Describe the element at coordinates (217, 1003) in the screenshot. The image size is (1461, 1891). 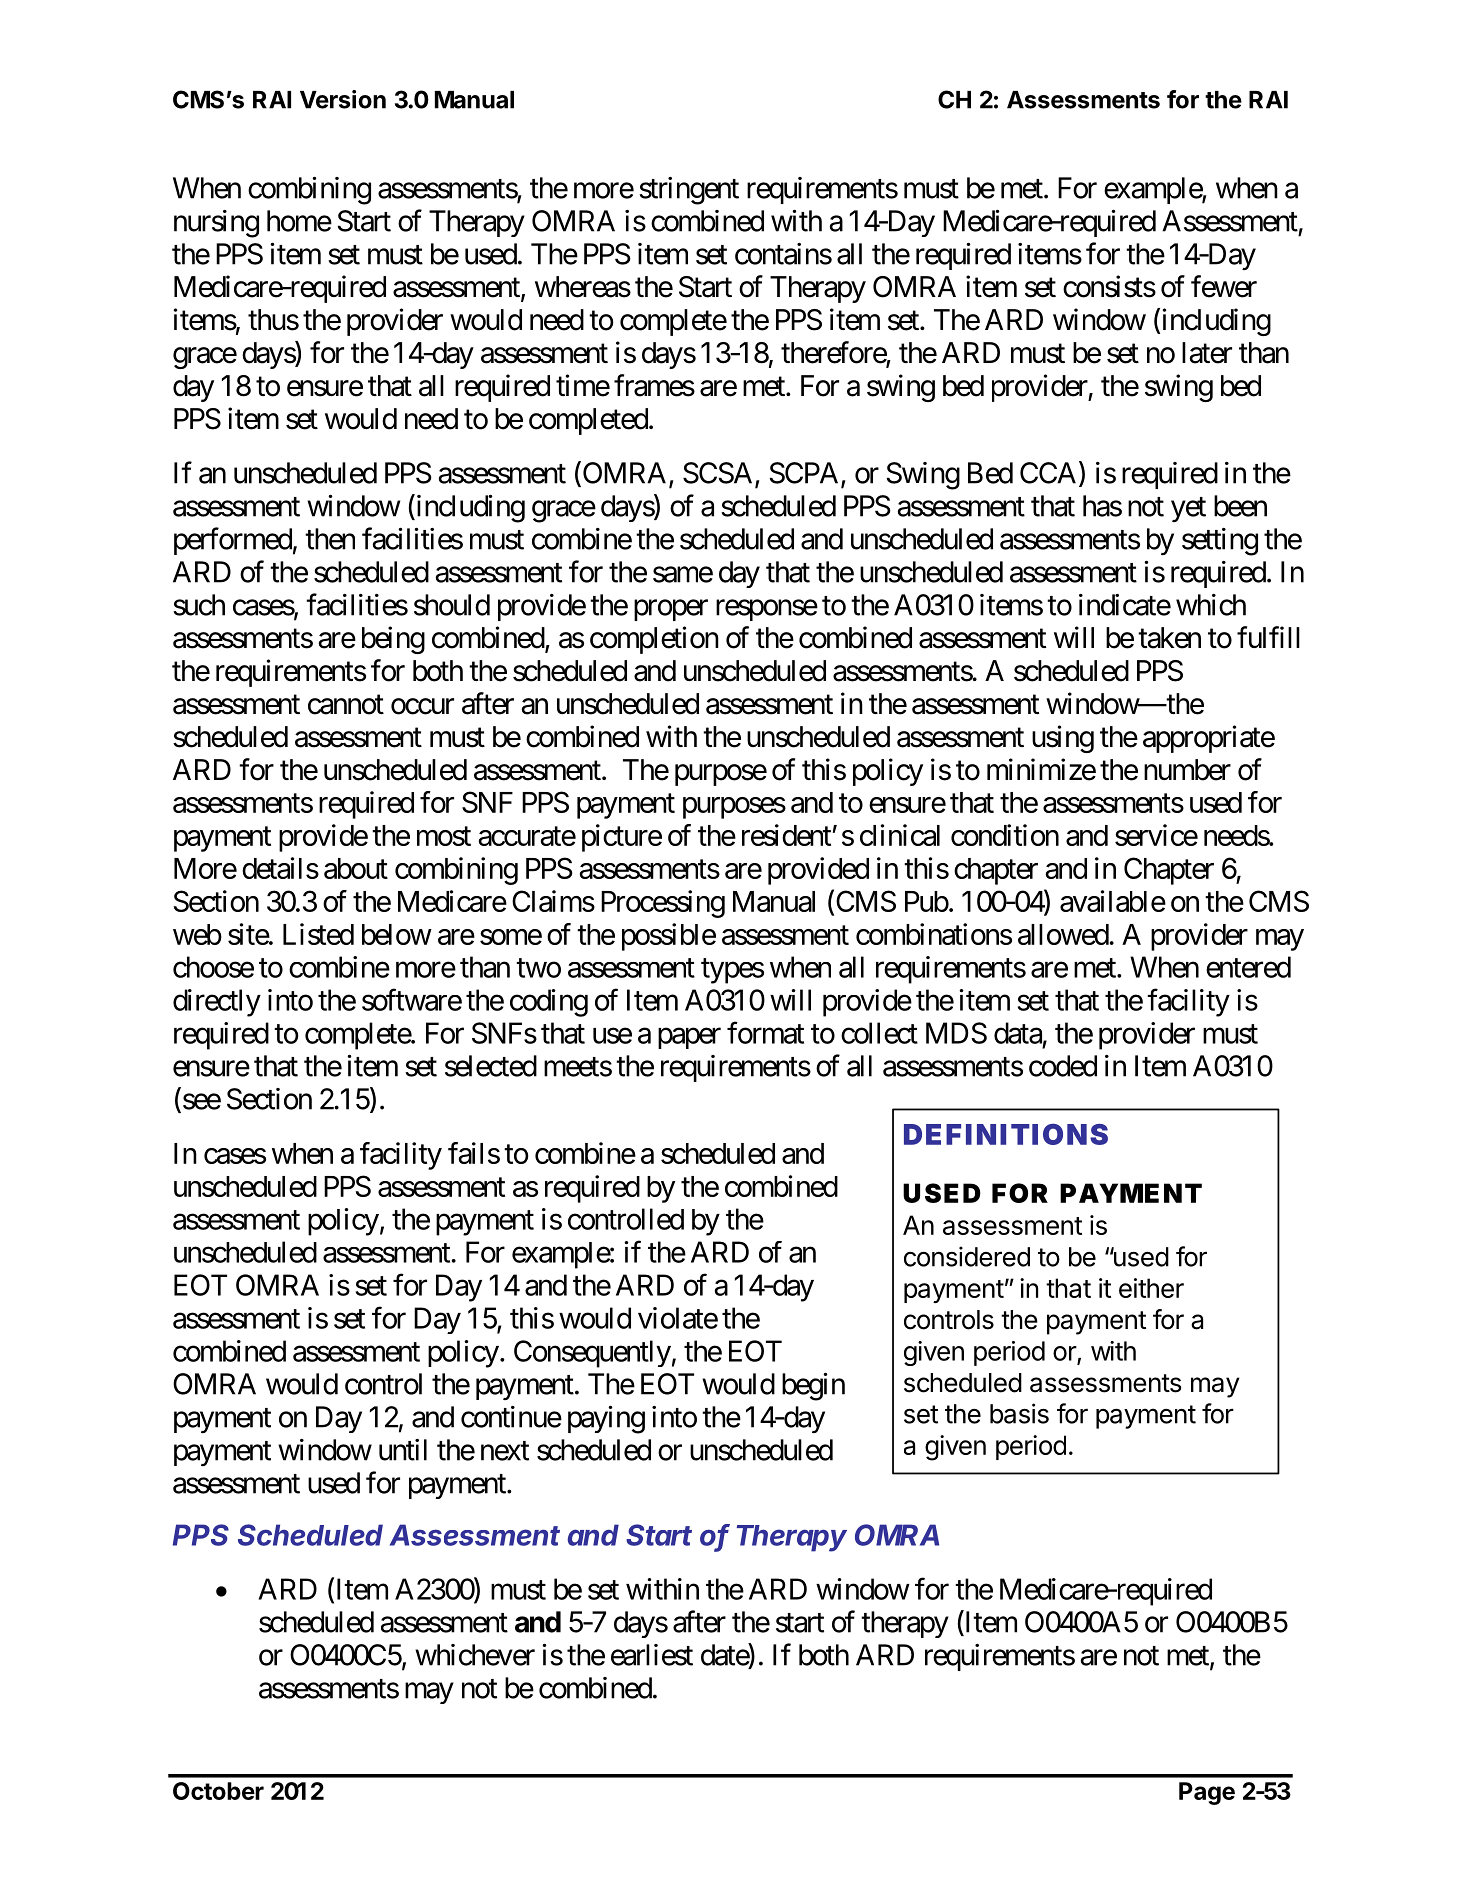
I see `directly` at that location.
